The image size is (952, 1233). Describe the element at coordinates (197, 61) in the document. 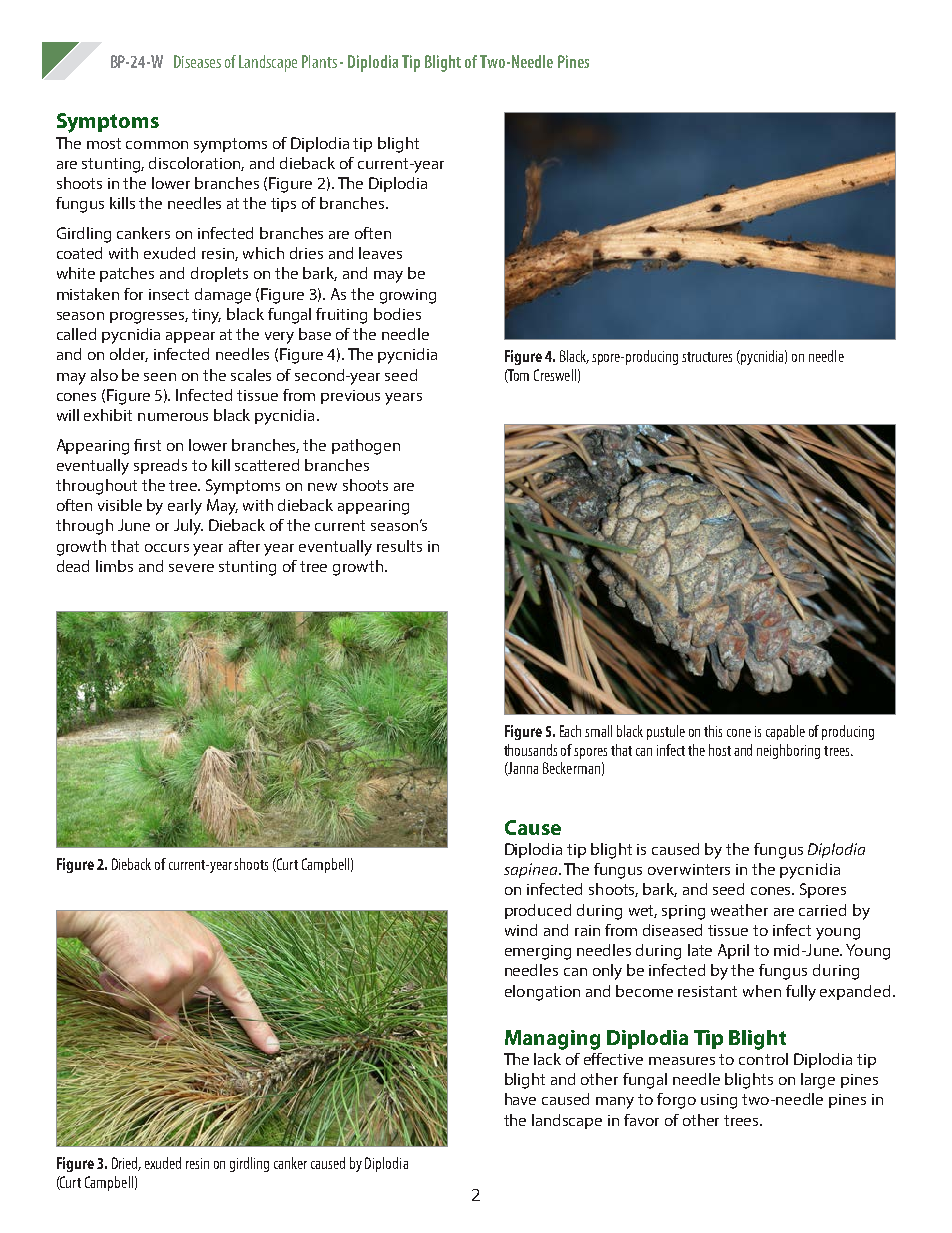

I see `Diseases` at that location.
